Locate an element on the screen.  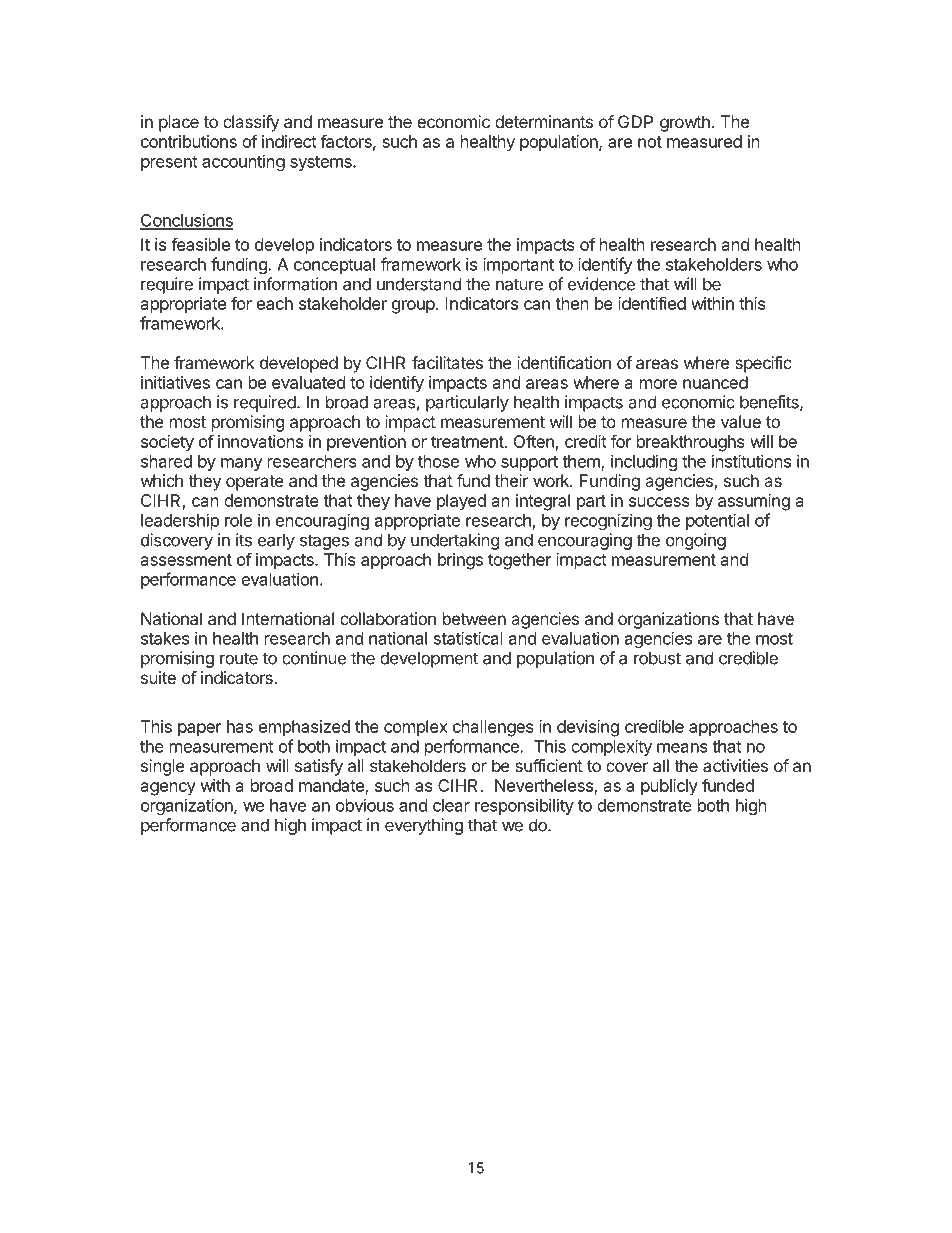
group is located at coordinates (414, 307).
